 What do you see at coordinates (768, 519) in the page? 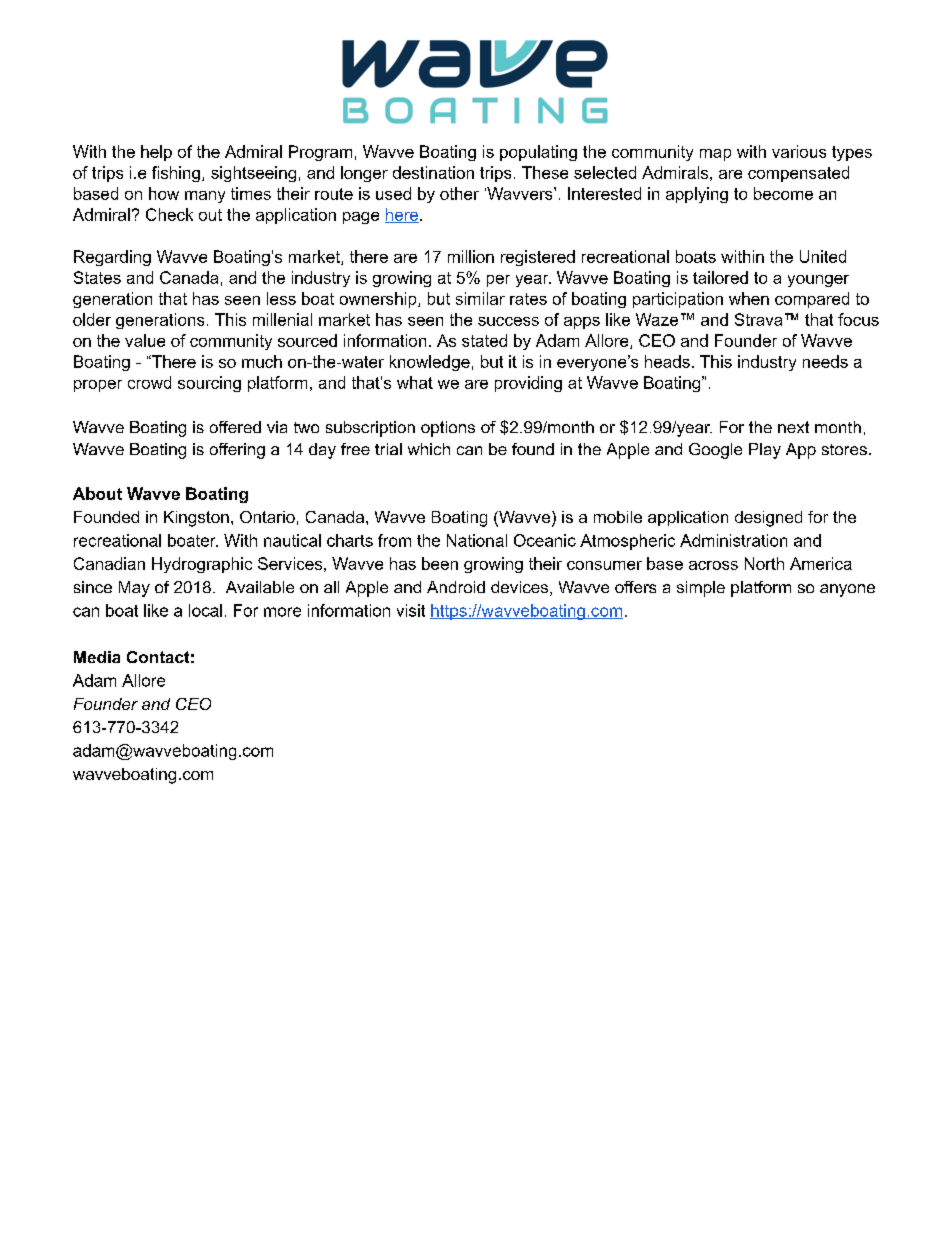
I see `designed` at bounding box center [768, 519].
